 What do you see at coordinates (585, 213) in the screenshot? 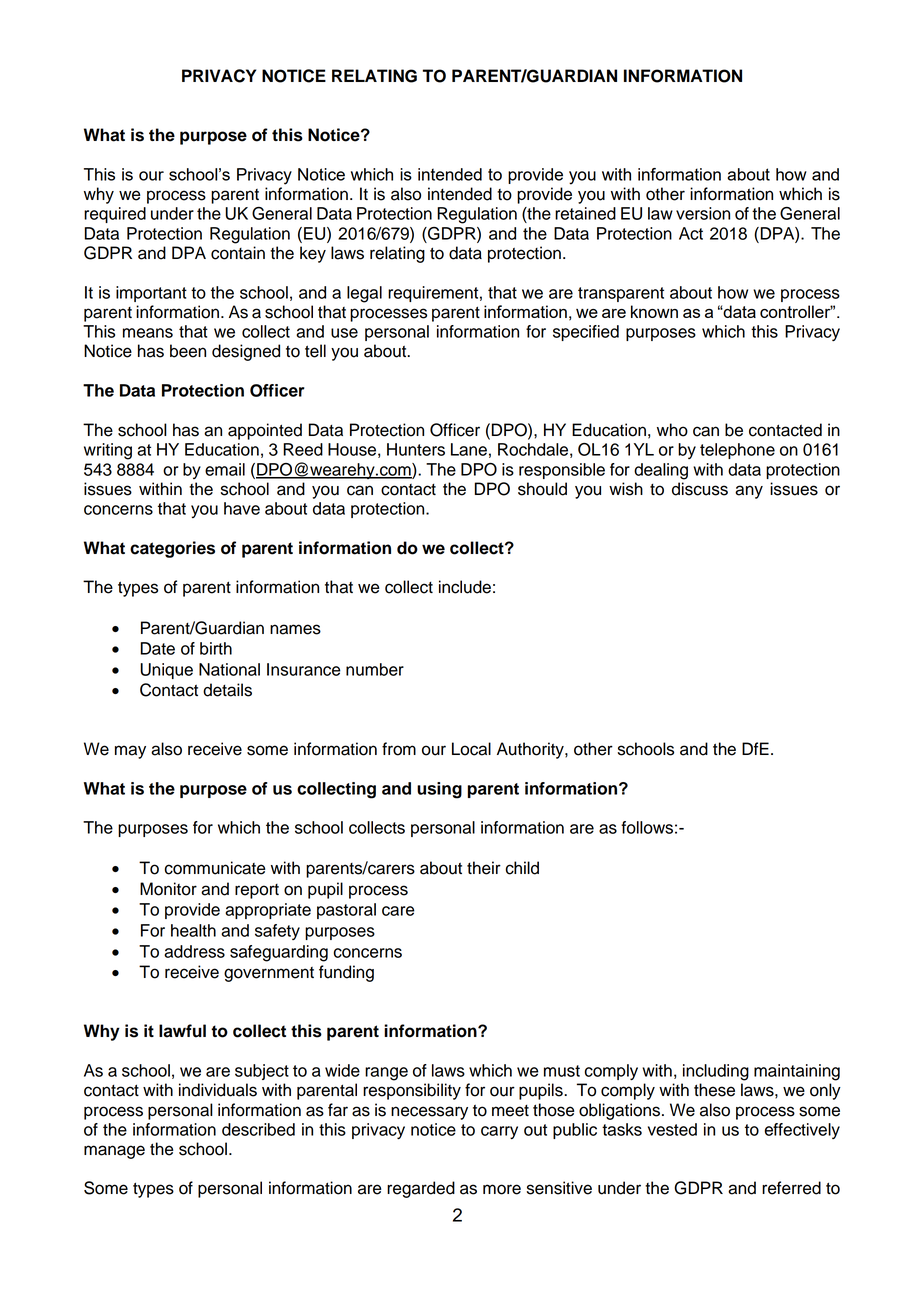
I see `retained` at bounding box center [585, 213].
